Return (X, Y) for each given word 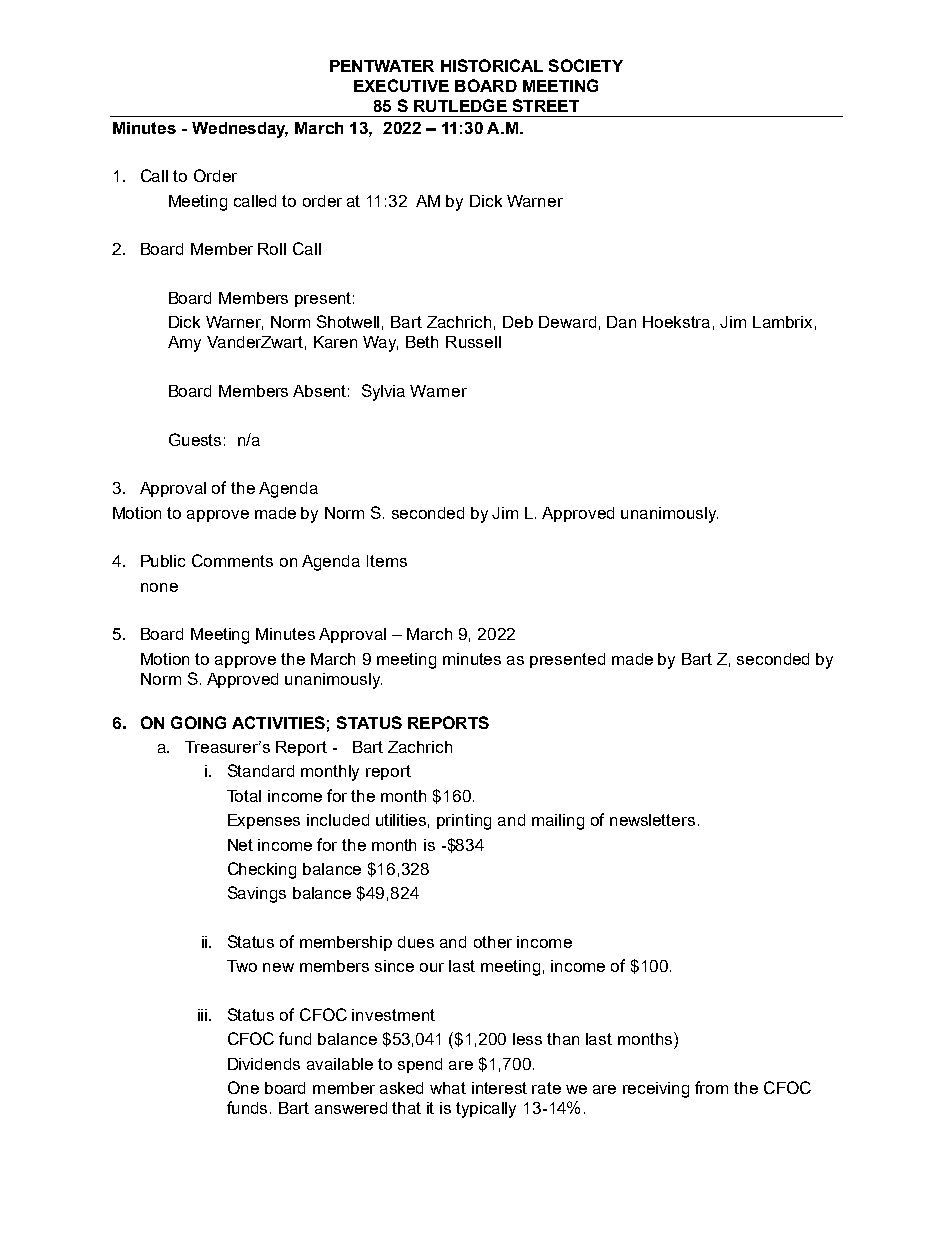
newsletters (652, 820)
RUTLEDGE (460, 105)
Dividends (264, 1064)
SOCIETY (586, 65)
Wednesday (240, 130)
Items (387, 561)
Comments (232, 560)
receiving (656, 1090)
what (448, 1088)
